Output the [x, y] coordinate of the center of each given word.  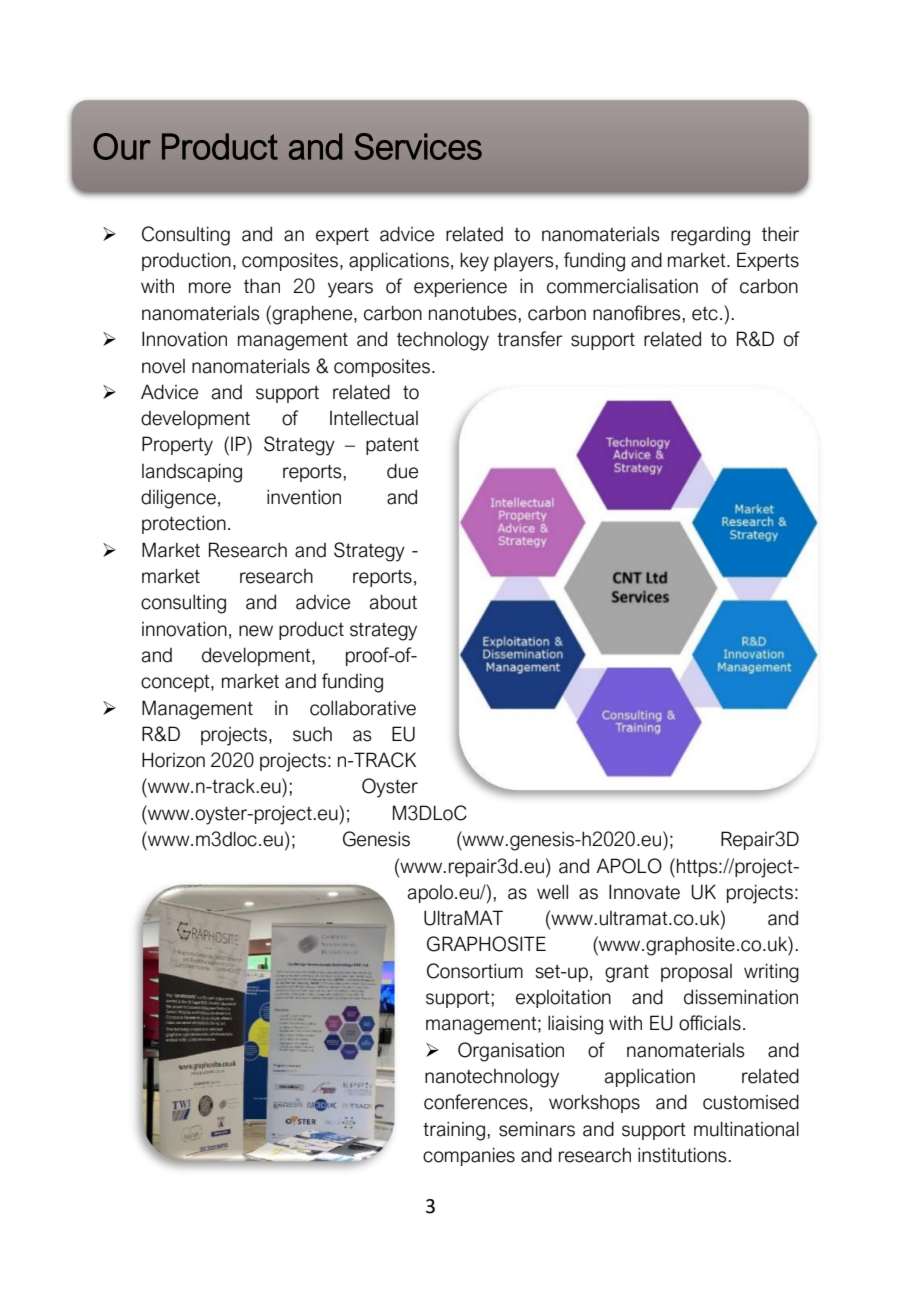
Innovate [644, 892]
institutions [683, 1155]
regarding [710, 236]
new [256, 631]
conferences [476, 1102]
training [455, 1131]
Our [122, 146]
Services [418, 146]
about [393, 602]
